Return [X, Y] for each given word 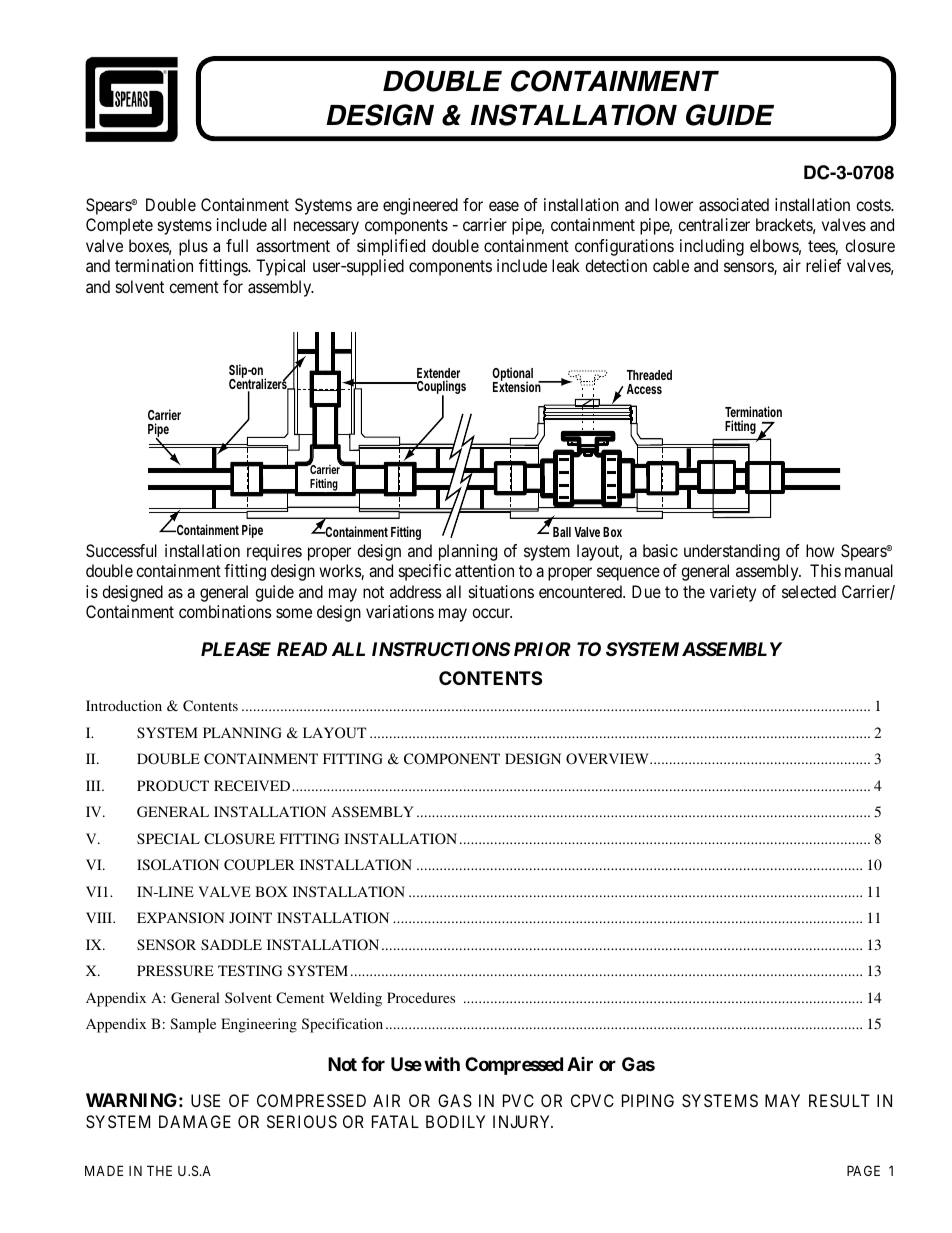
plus [193, 247]
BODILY [455, 1121]
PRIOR [542, 649]
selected [809, 591]
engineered [420, 206]
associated [734, 204]
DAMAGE [195, 1121]
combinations [225, 611]
